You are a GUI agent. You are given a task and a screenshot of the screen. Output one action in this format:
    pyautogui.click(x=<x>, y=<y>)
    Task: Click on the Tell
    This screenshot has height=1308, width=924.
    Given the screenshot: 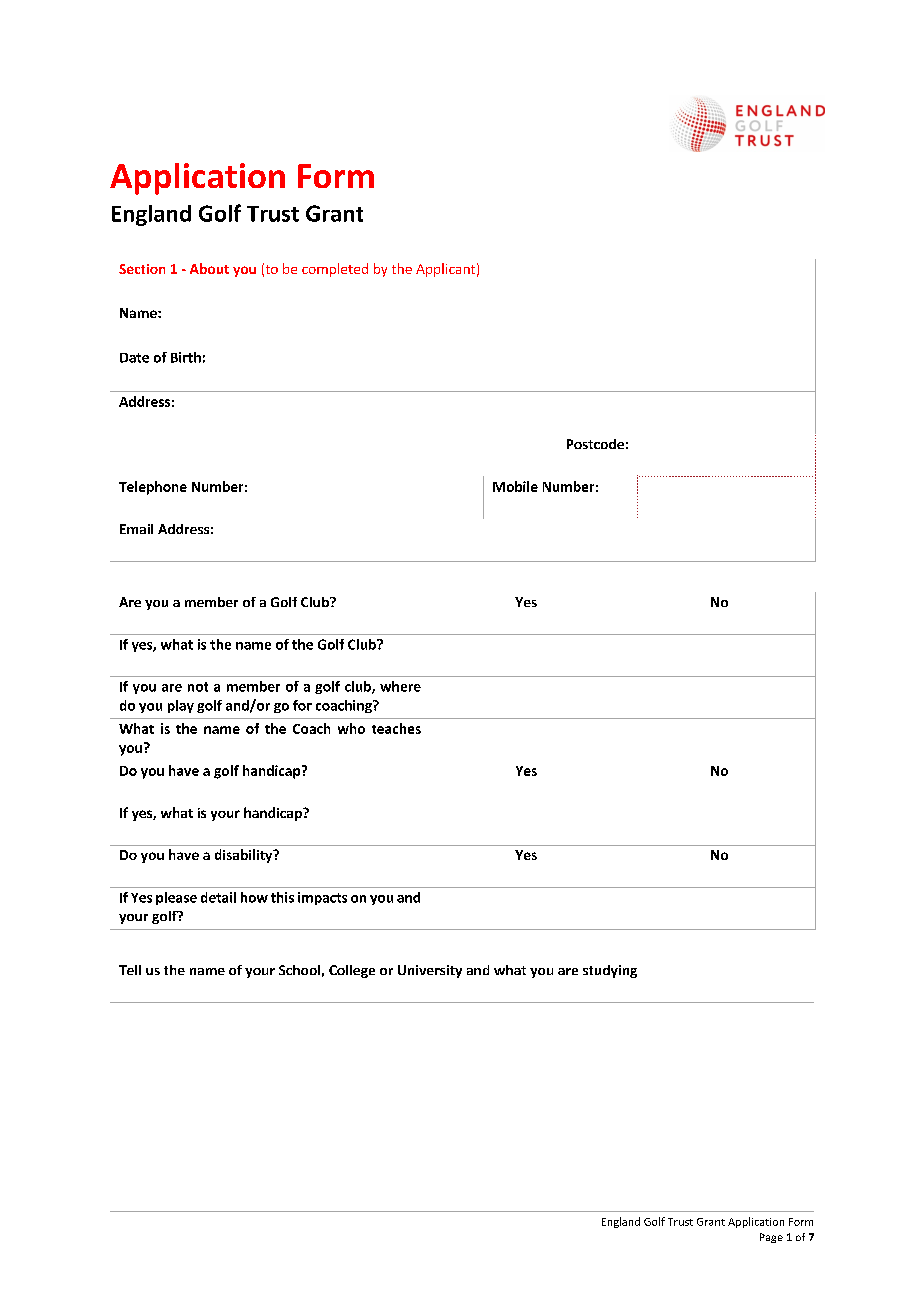 What is the action you would take?
    pyautogui.click(x=130, y=970)
